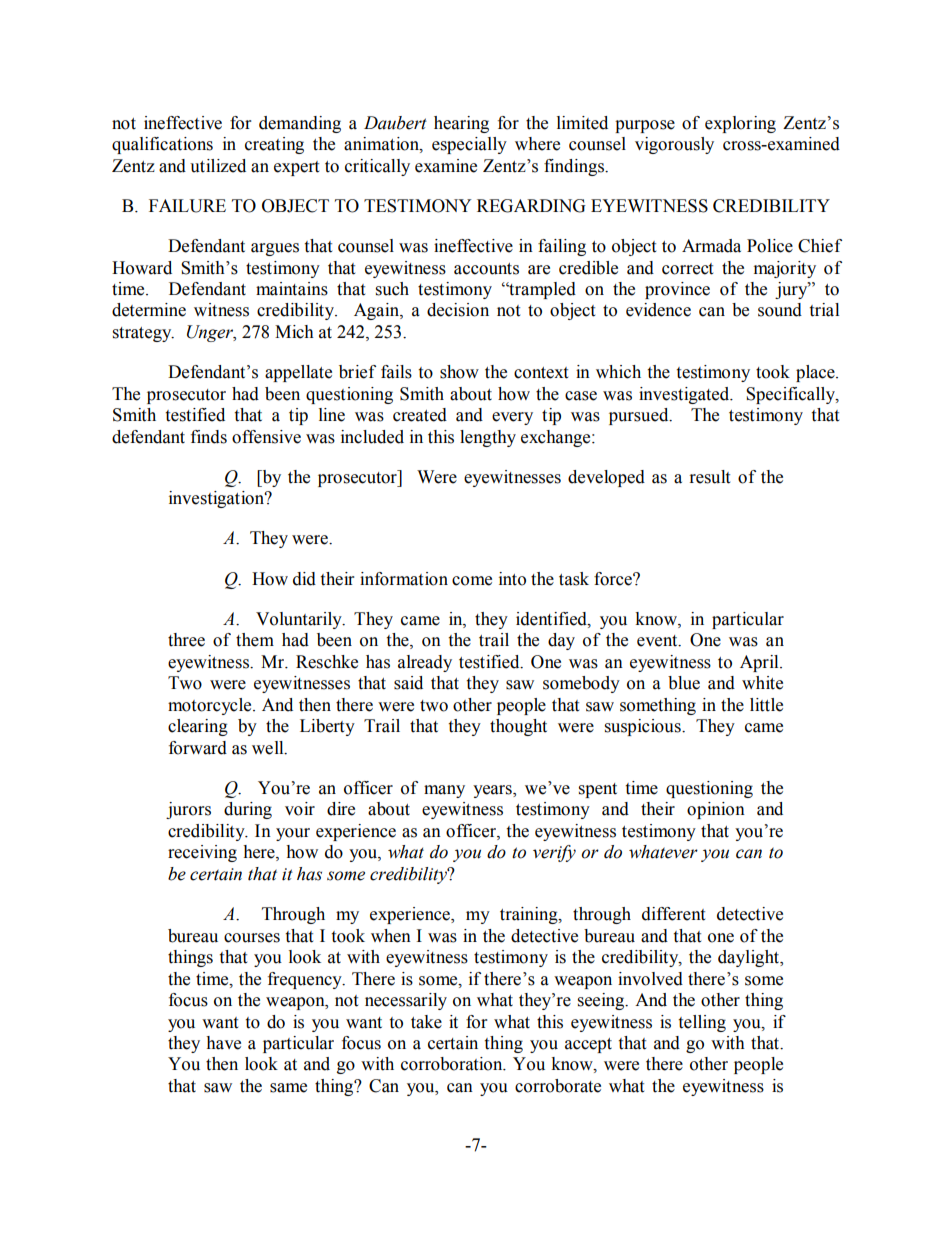 The height and width of the screenshot is (1233, 952). I want to click on lengthy, so click(488, 438).
